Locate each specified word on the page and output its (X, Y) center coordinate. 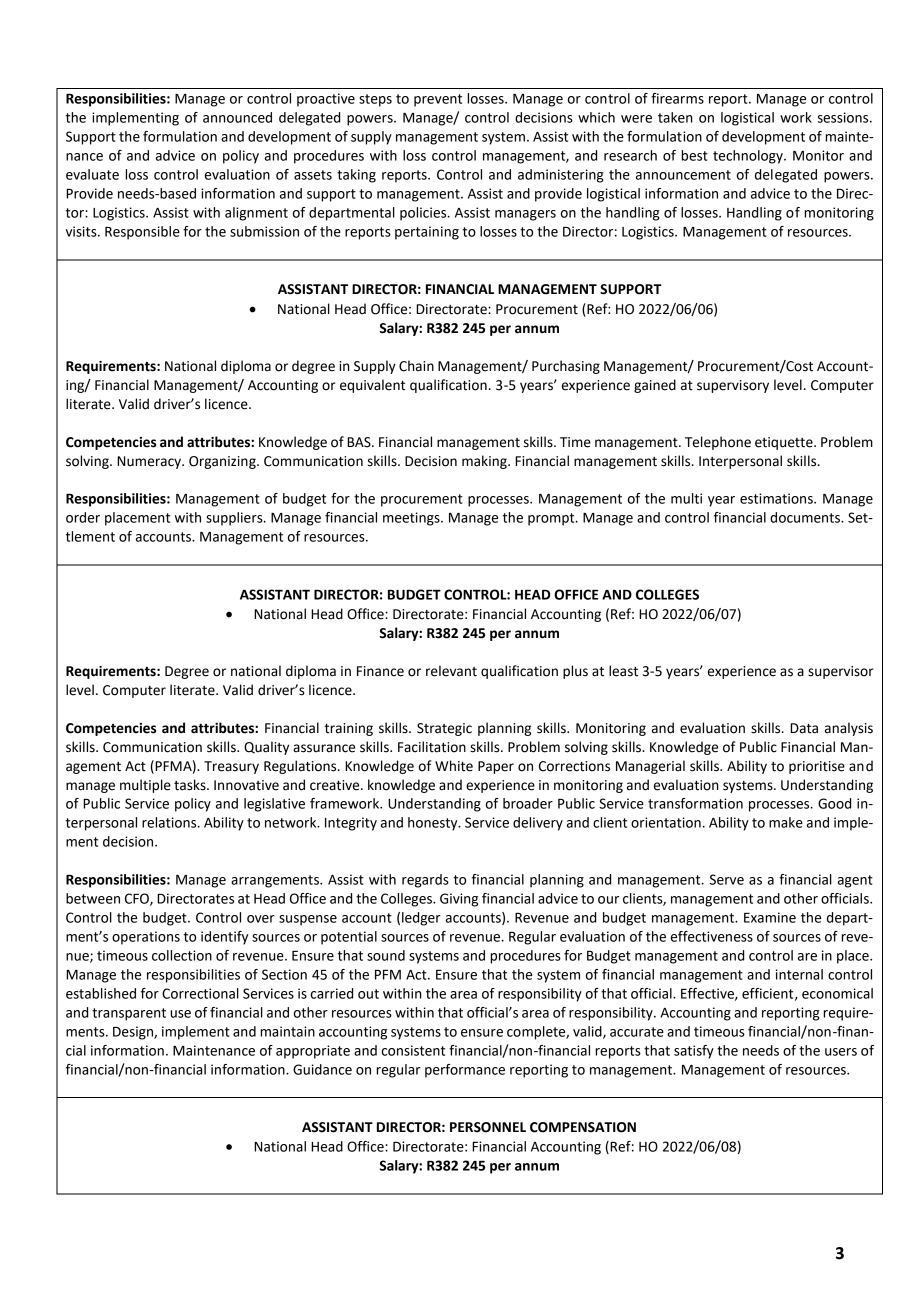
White (454, 766)
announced (237, 117)
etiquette (785, 443)
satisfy (694, 1052)
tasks (191, 785)
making (485, 462)
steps (375, 100)
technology (749, 157)
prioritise (817, 767)
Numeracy (150, 462)
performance (465, 1071)
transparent (129, 1014)
